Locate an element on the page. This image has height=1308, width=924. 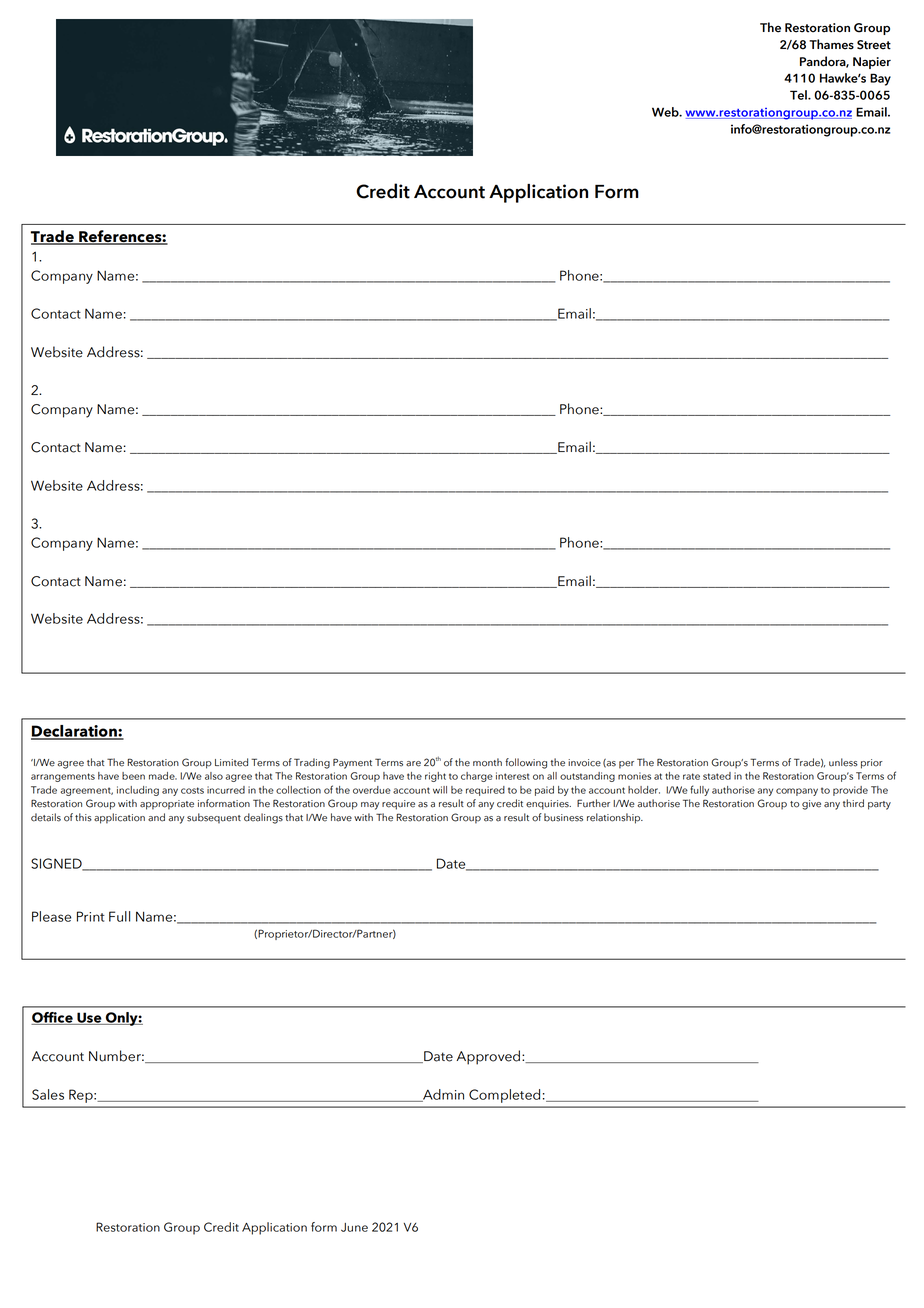
Thames is located at coordinates (831, 44).
